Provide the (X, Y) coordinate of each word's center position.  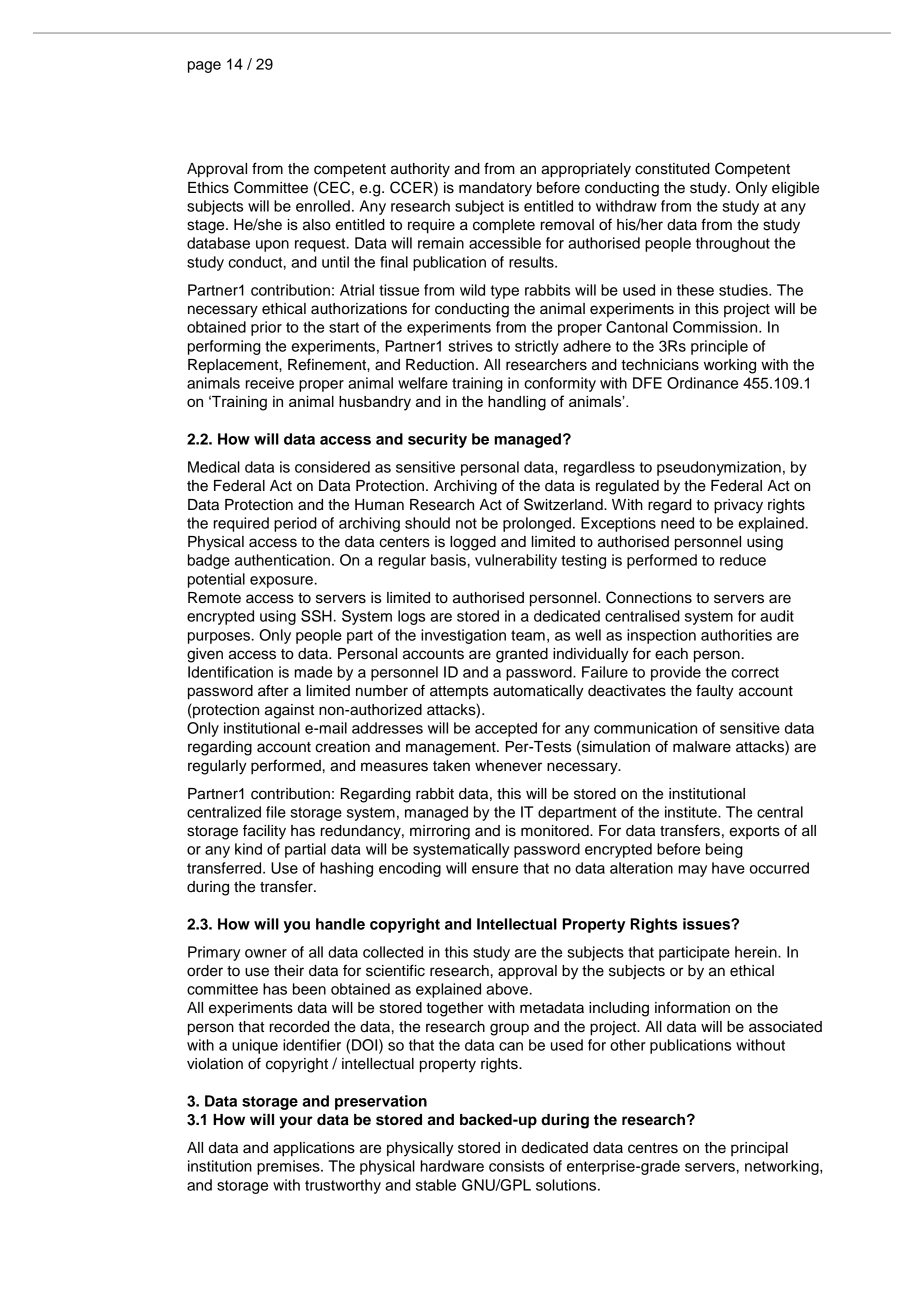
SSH (316, 616)
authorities (736, 635)
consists (516, 1166)
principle (719, 347)
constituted (672, 169)
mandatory (495, 189)
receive (270, 383)
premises (289, 1167)
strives (470, 346)
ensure (495, 869)
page (204, 67)
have (728, 868)
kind (248, 849)
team (528, 635)
